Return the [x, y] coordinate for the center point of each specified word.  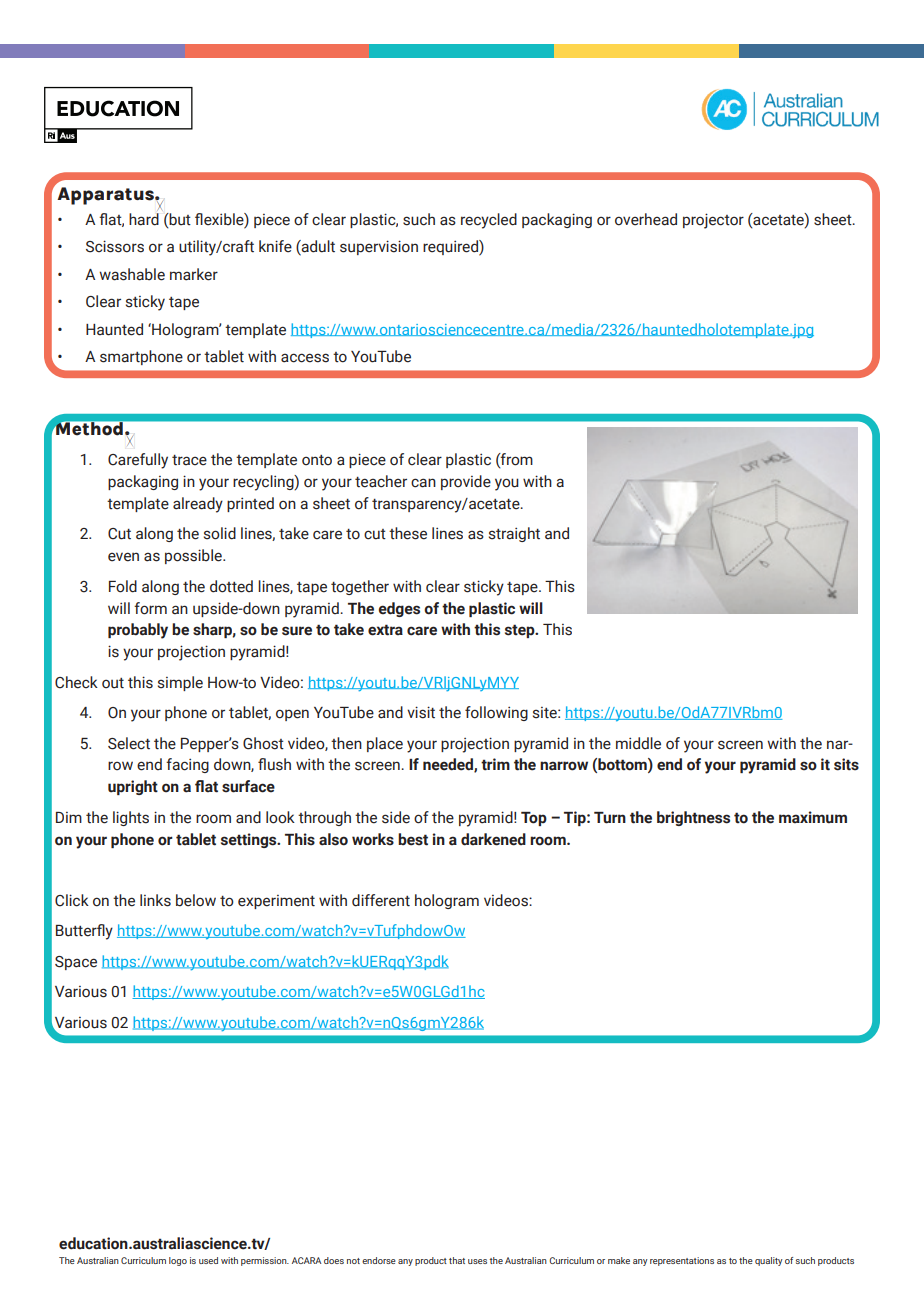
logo [178, 1261]
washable [132, 274]
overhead [646, 219]
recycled [489, 221]
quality [769, 1261]
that [457, 1260]
